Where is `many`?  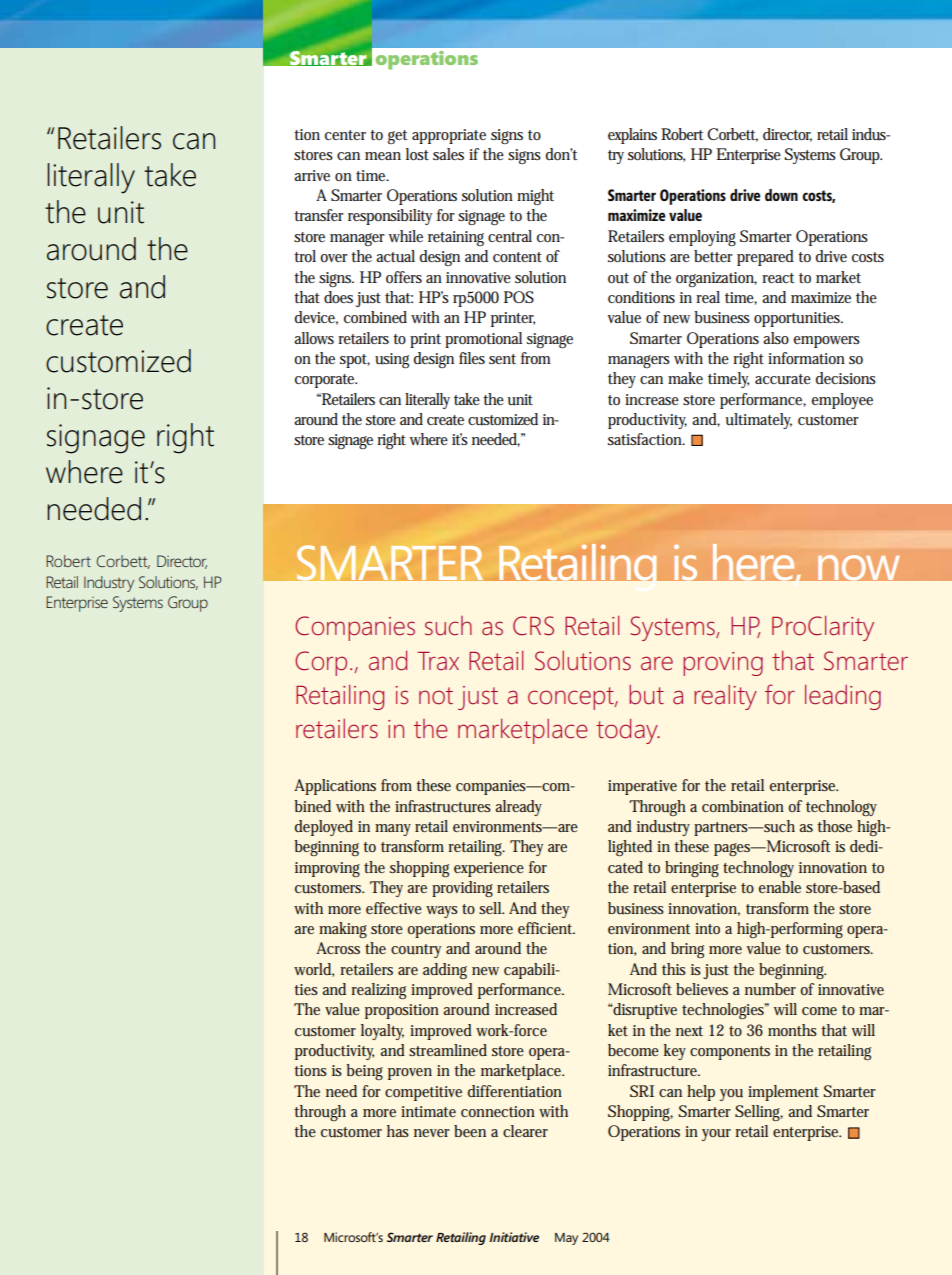 many is located at coordinates (393, 830).
